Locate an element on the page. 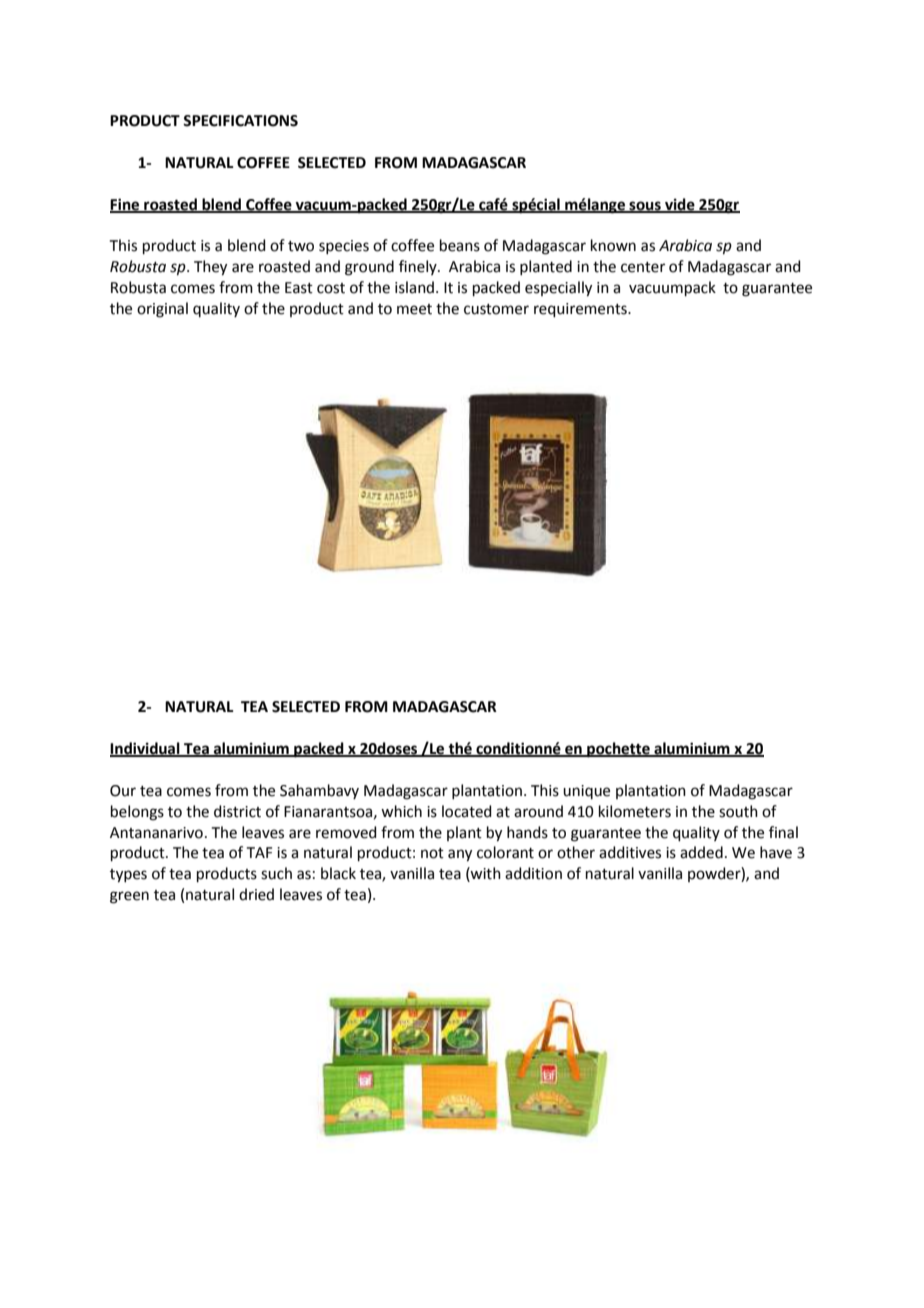 This document has width=924, height=1308. added is located at coordinates (701, 852).
